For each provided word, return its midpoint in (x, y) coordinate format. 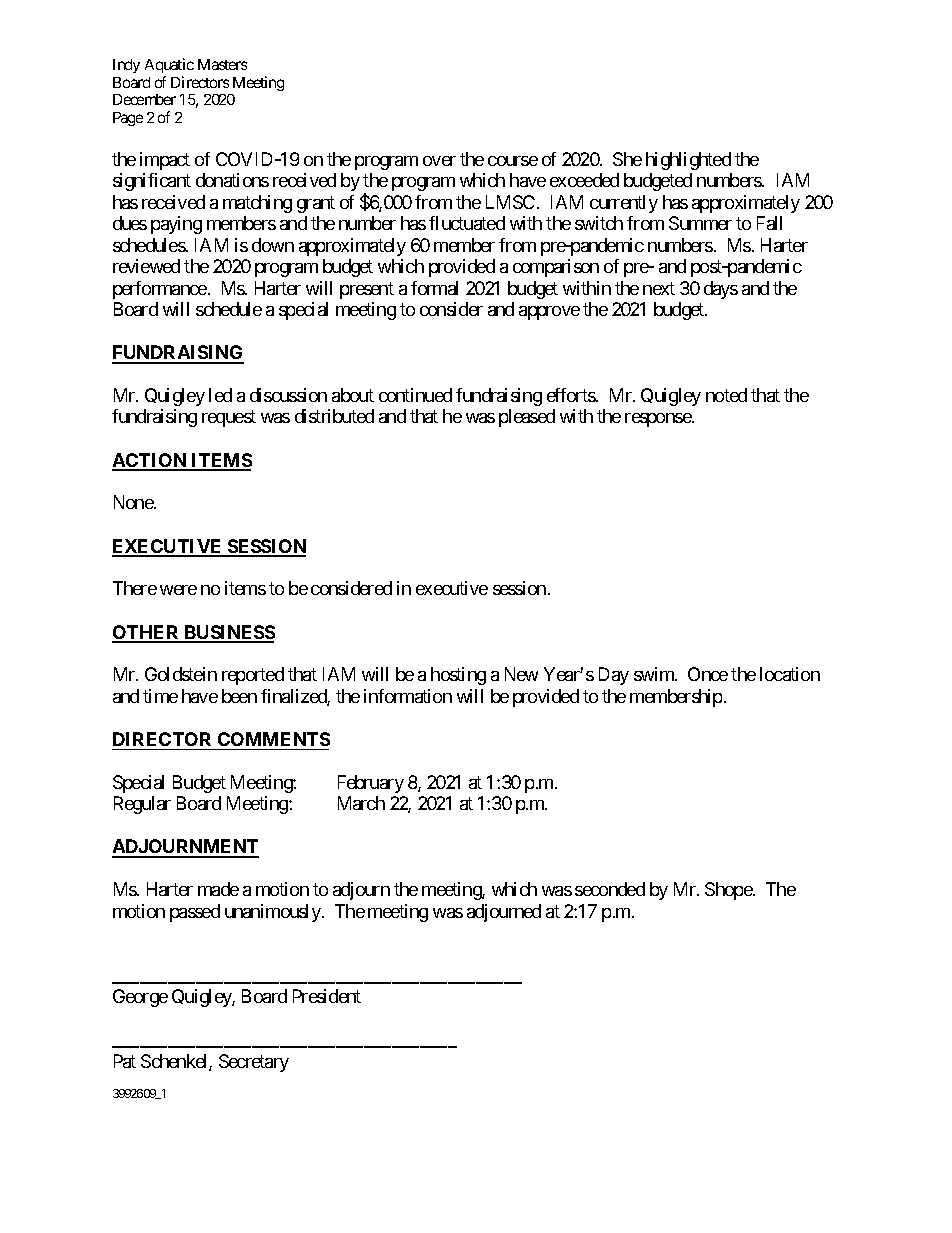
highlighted (688, 161)
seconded (610, 889)
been (239, 696)
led (220, 395)
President (327, 996)
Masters (222, 64)
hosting (458, 676)
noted (726, 395)
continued (415, 395)
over (439, 161)
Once (708, 674)
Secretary (254, 1063)
